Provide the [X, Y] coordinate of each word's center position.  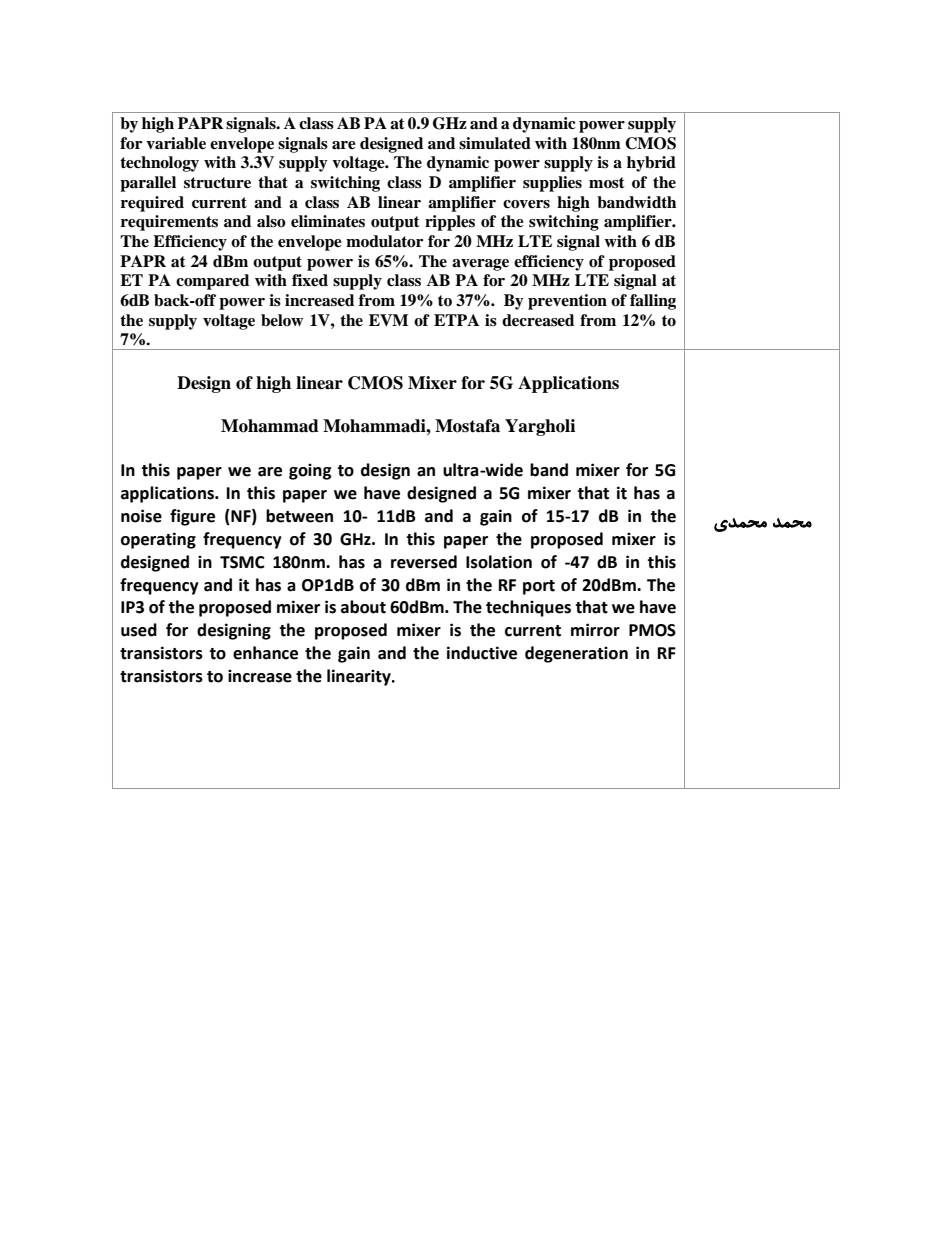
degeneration [576, 654]
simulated [495, 143]
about [363, 607]
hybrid [651, 164]
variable [176, 143]
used [139, 630]
